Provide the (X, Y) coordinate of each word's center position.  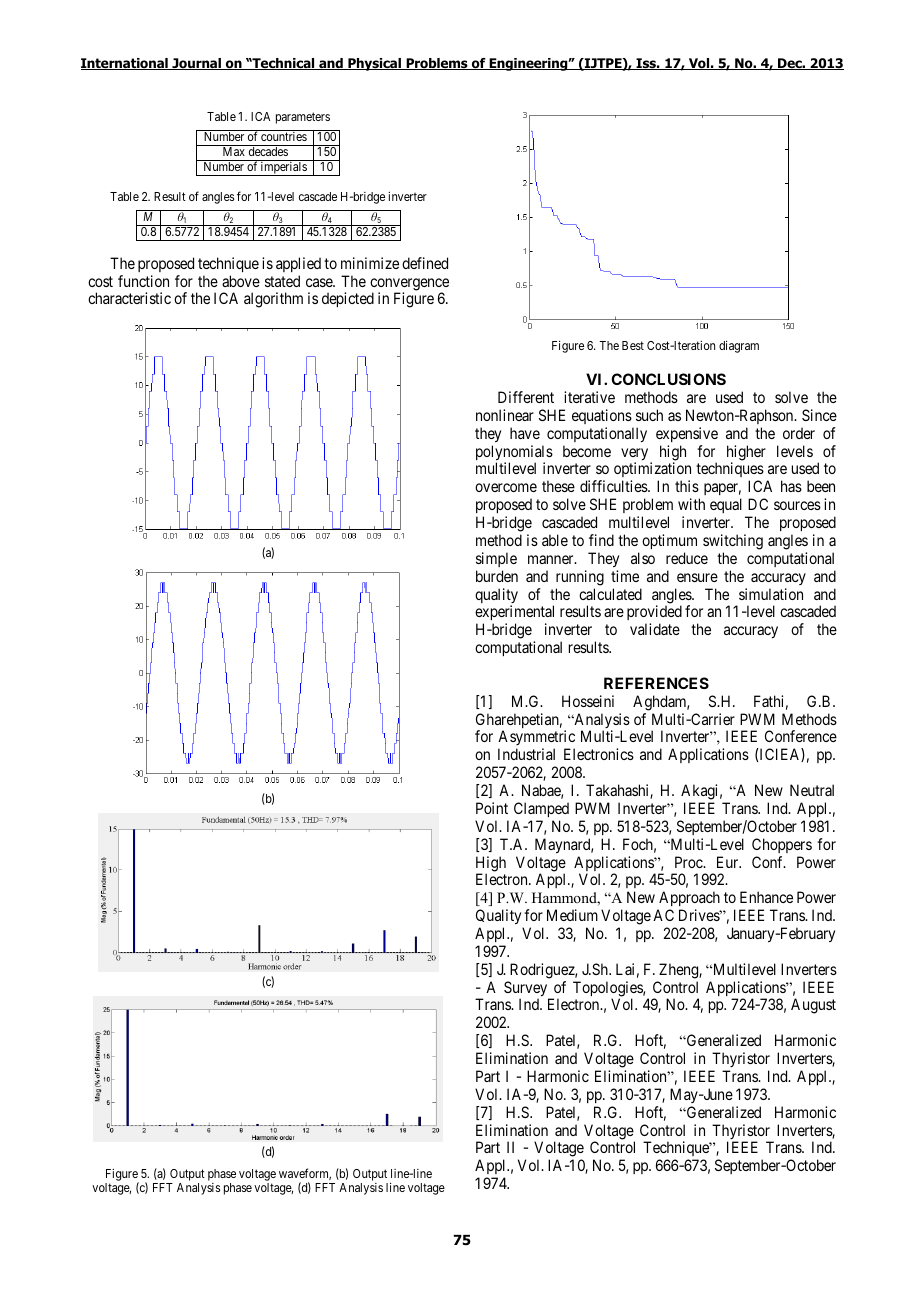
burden (497, 576)
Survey (527, 990)
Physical (375, 64)
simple (496, 559)
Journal (197, 64)
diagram (739, 347)
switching (733, 542)
